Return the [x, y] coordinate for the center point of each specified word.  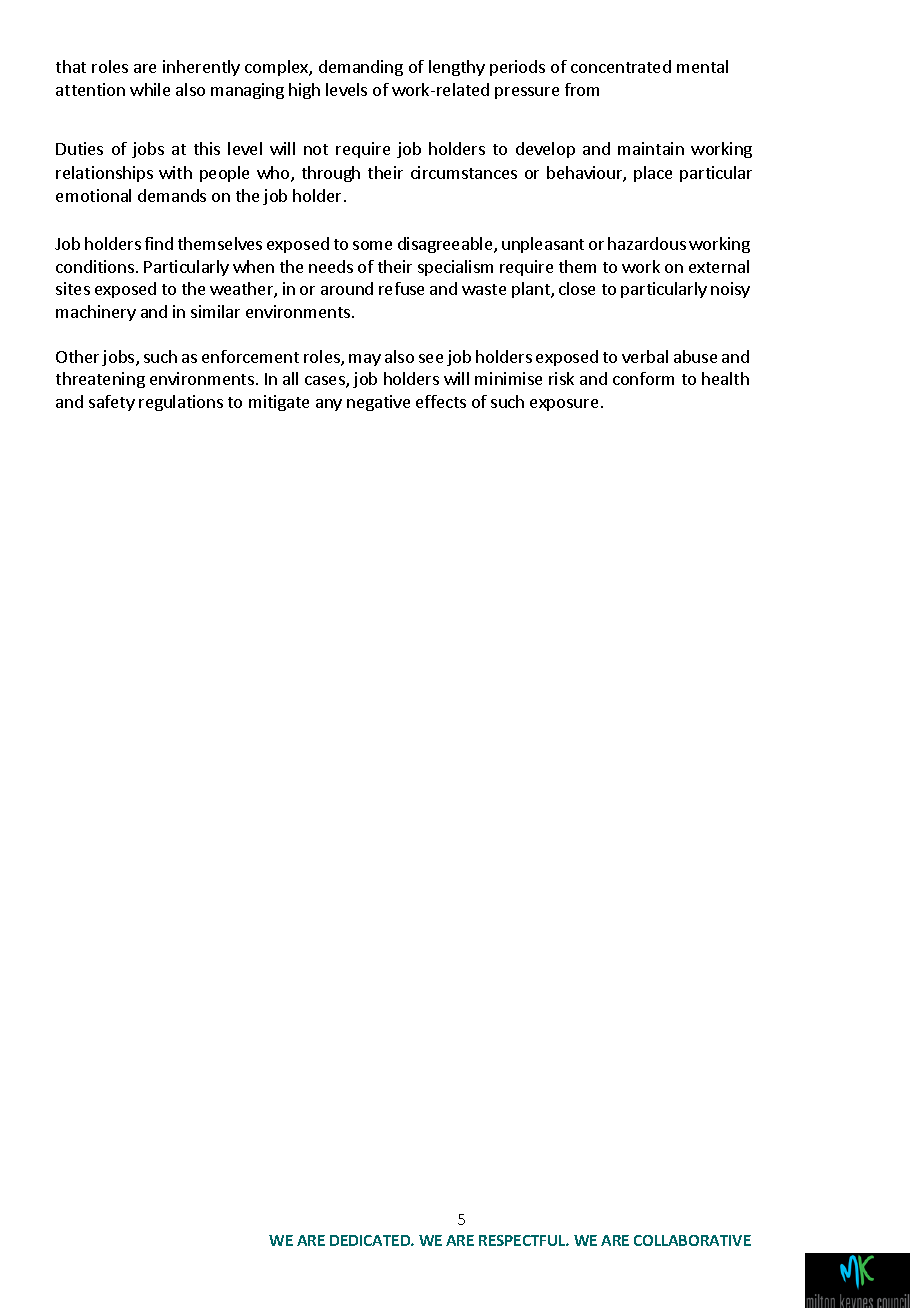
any [329, 405]
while [150, 89]
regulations [181, 403]
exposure [564, 405]
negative [378, 403]
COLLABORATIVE [692, 1240]
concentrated [621, 66]
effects [441, 401]
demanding [361, 68]
